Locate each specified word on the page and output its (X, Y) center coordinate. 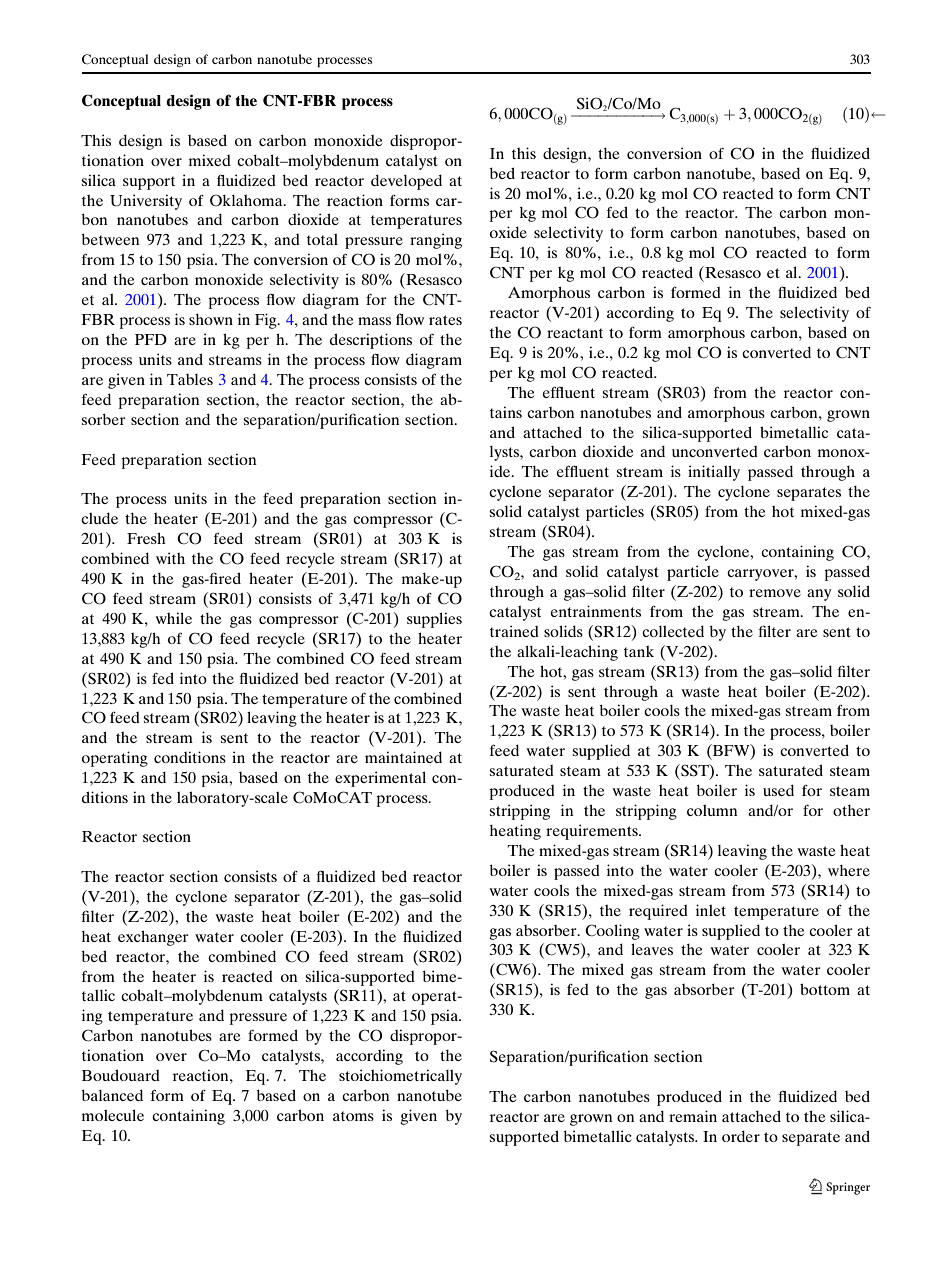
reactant (575, 333)
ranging (436, 241)
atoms (353, 1116)
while (173, 618)
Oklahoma (247, 200)
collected (673, 631)
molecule (113, 1115)
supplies (434, 620)
